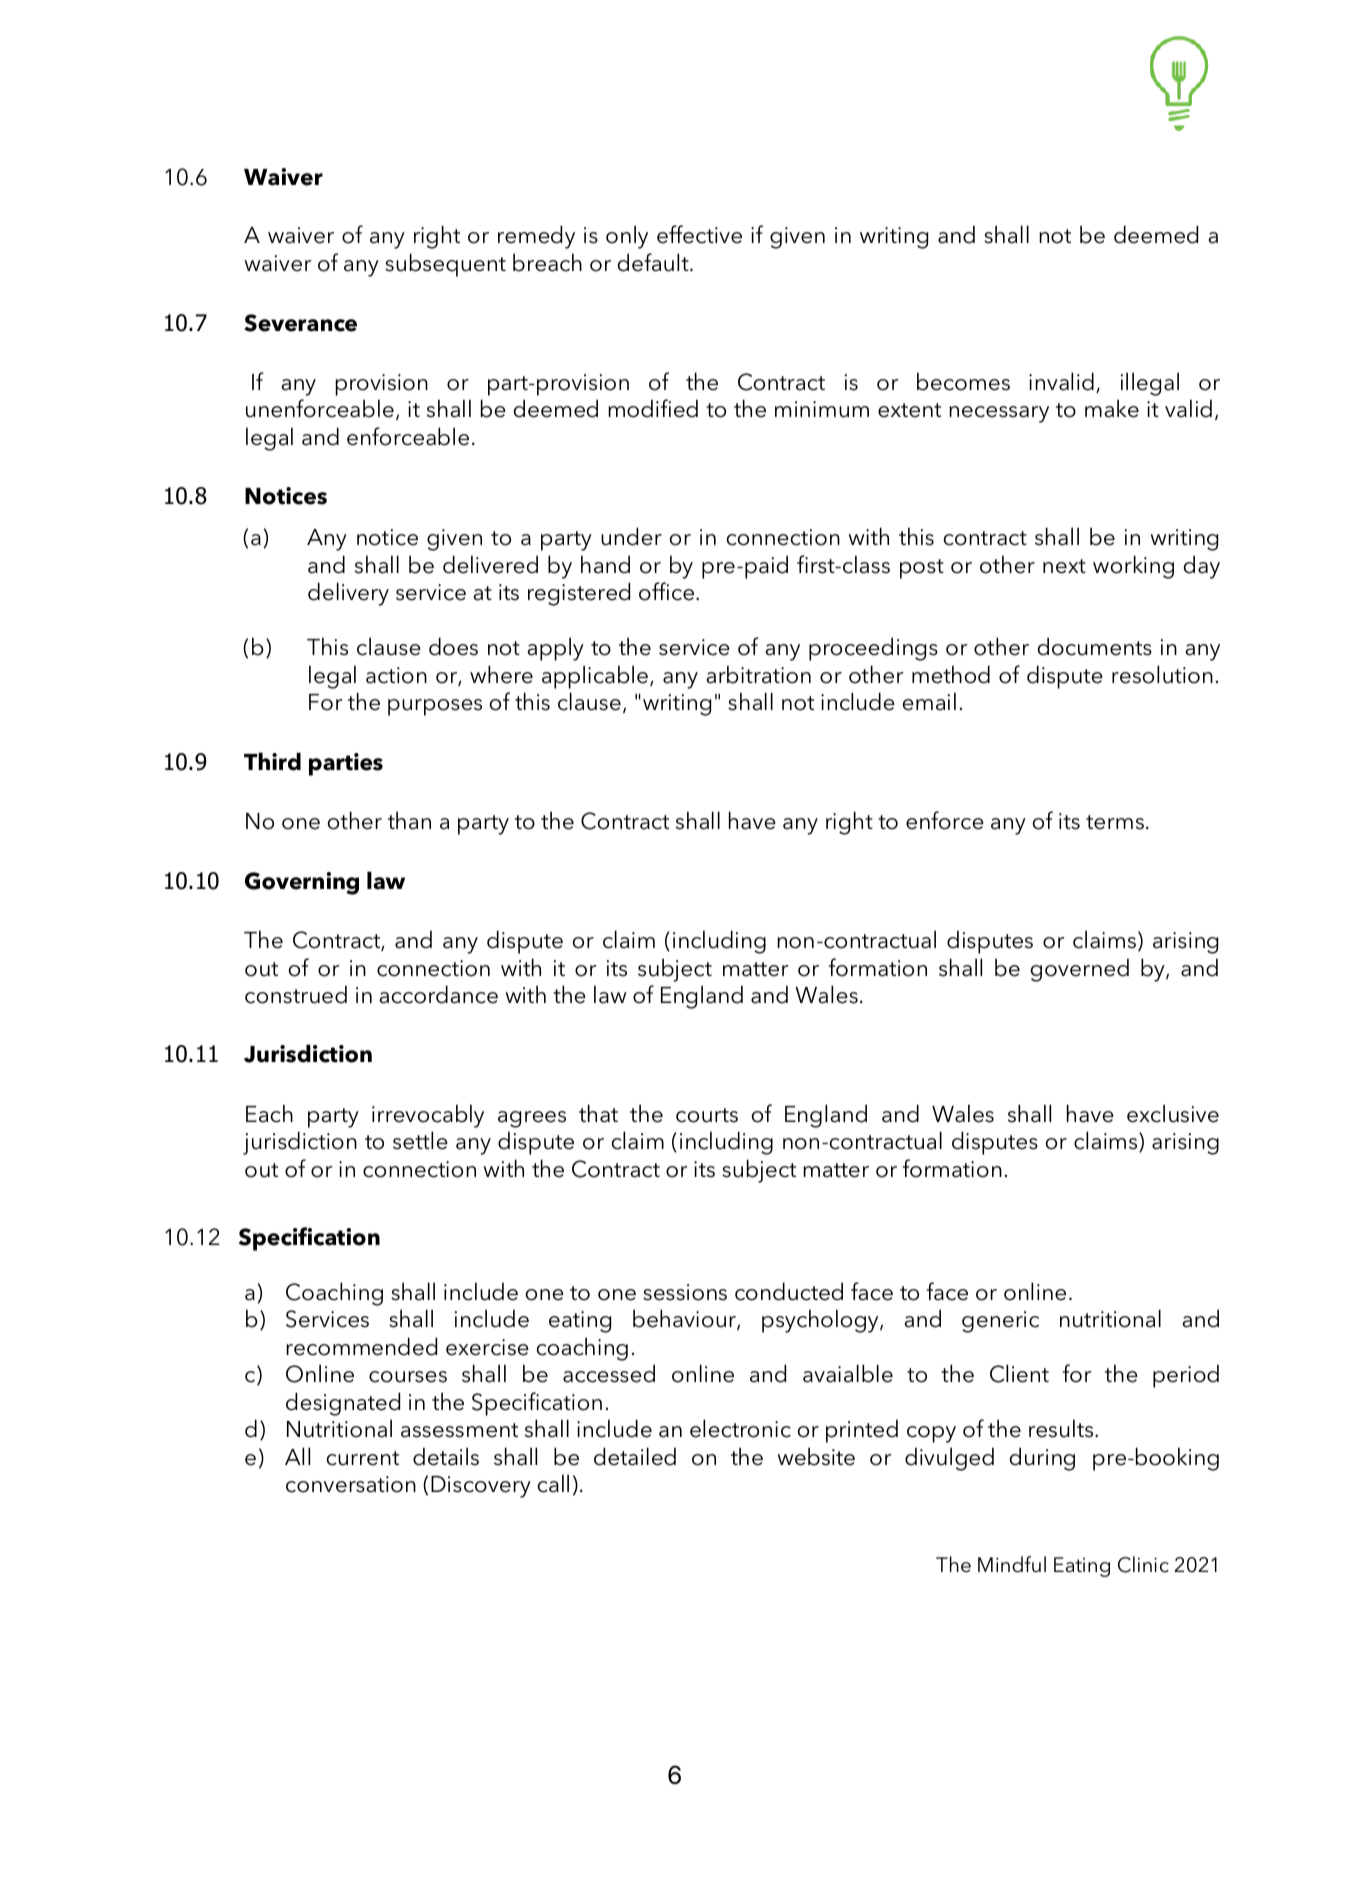  I want to click on Governing, so click(302, 883).
